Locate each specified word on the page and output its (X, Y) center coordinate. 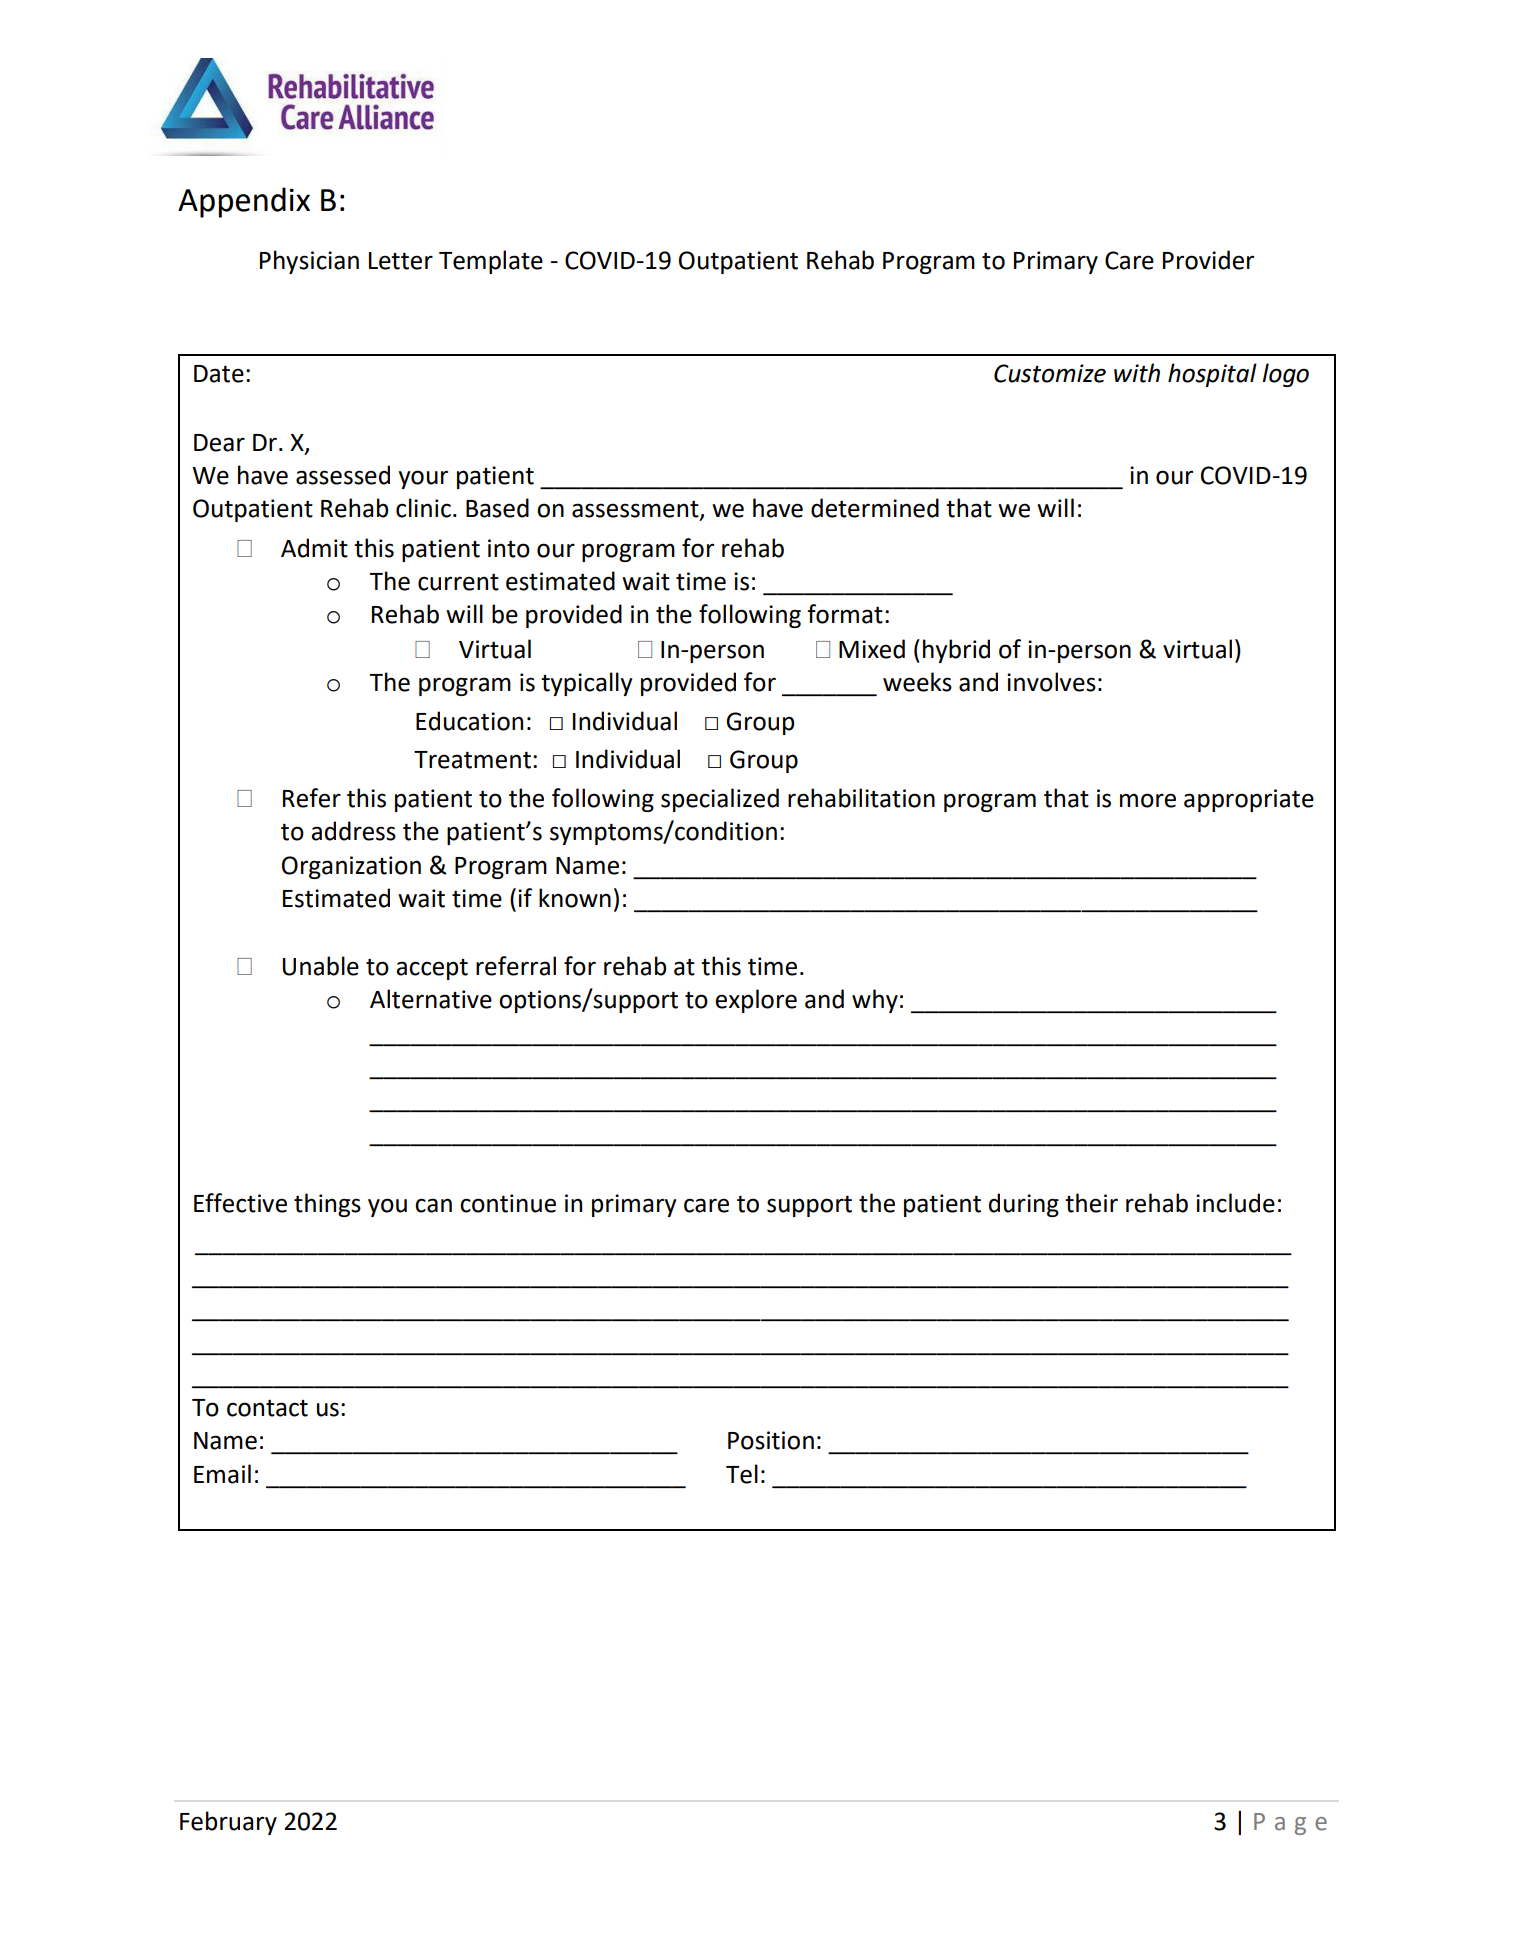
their (1091, 1203)
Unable (321, 966)
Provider (1208, 260)
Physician (309, 262)
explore (756, 1001)
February (228, 1823)
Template (491, 262)
